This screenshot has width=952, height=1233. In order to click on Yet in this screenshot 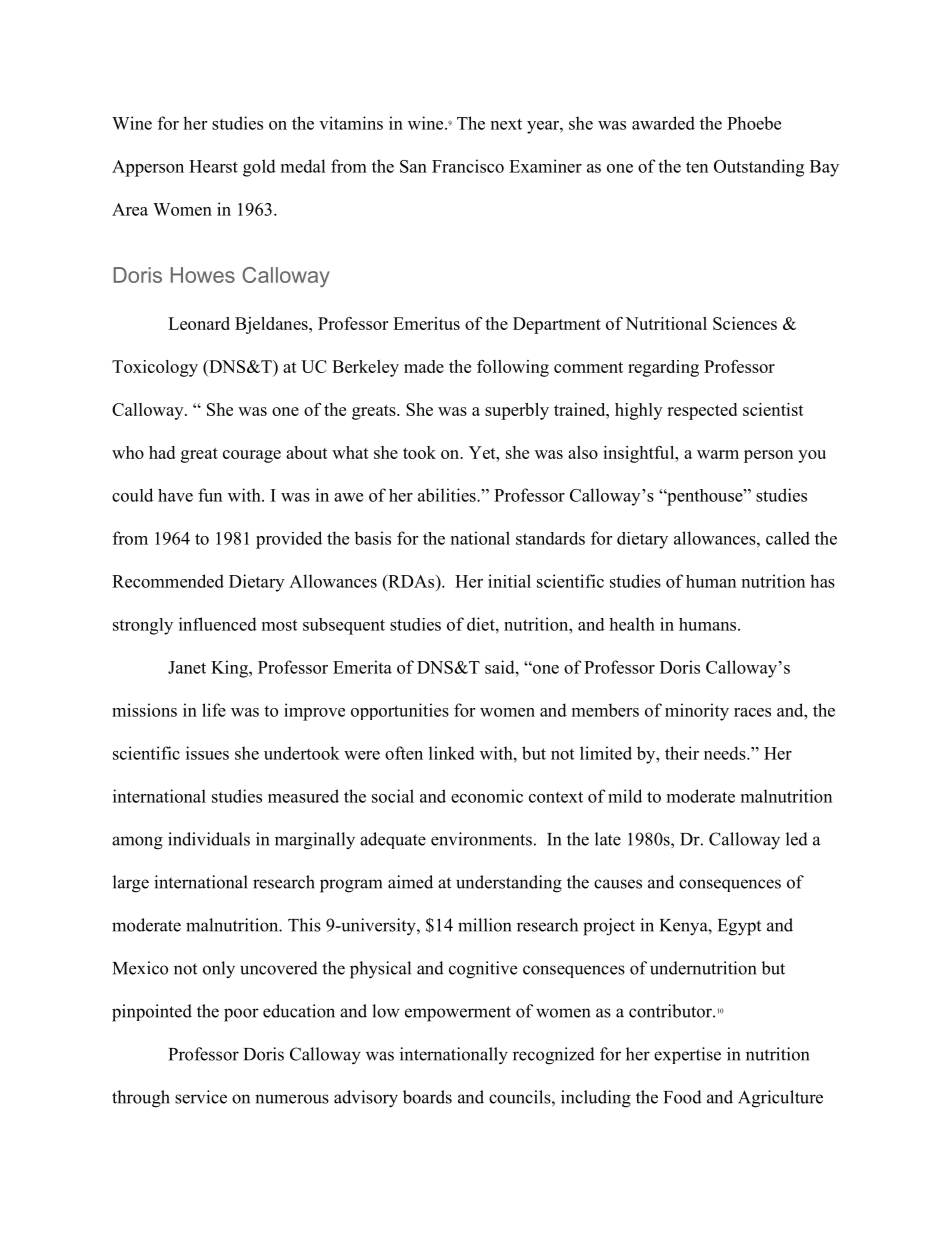, I will do `click(483, 452)`.
